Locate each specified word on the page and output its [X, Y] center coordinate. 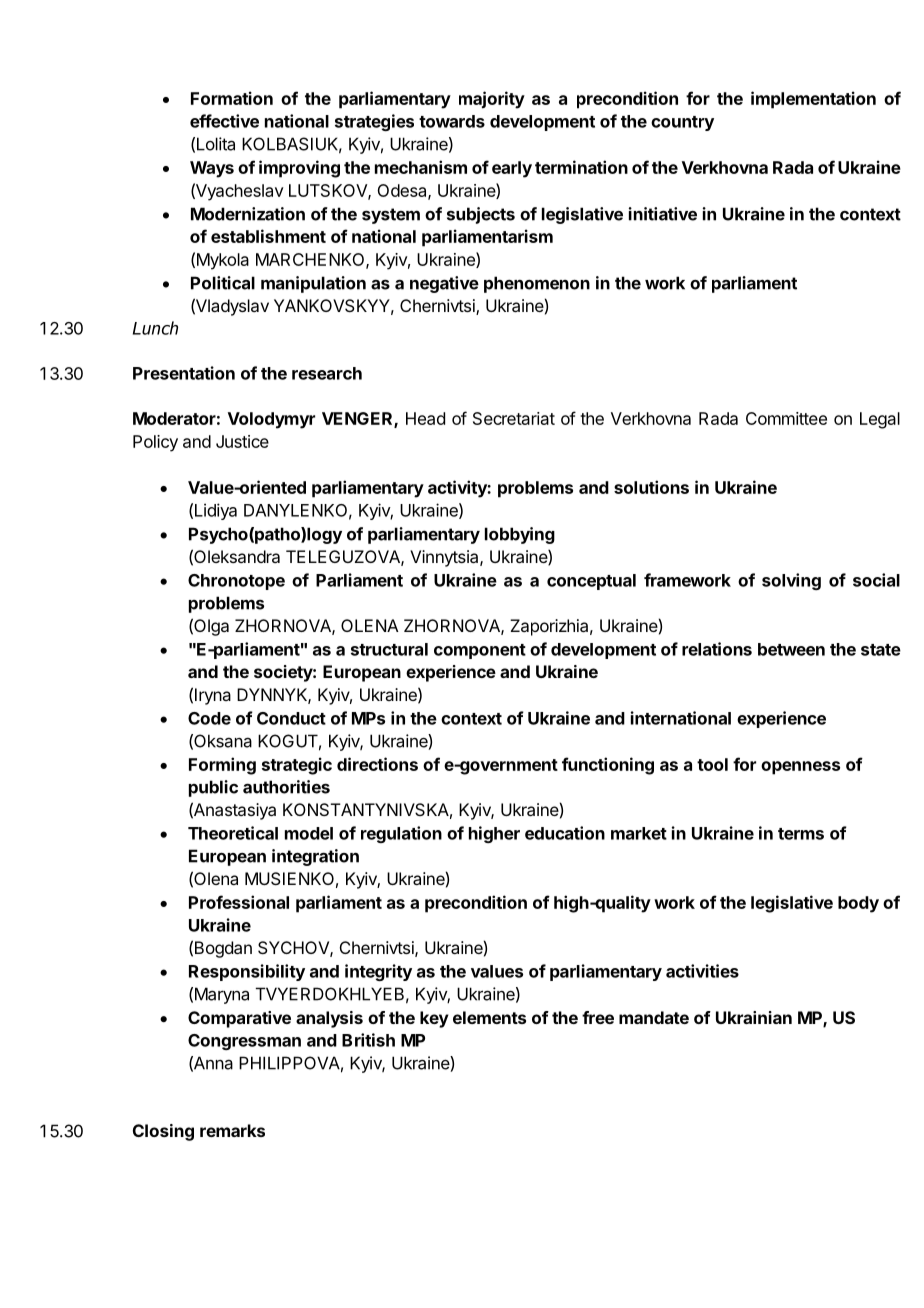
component [480, 651]
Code [209, 718]
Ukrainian [754, 1017]
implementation [813, 100]
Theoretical [233, 833]
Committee [786, 418]
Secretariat [514, 418]
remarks [232, 1130]
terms [801, 834]
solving [791, 581]
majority [492, 100]
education [565, 833]
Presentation [184, 373]
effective [224, 121]
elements [489, 1017]
